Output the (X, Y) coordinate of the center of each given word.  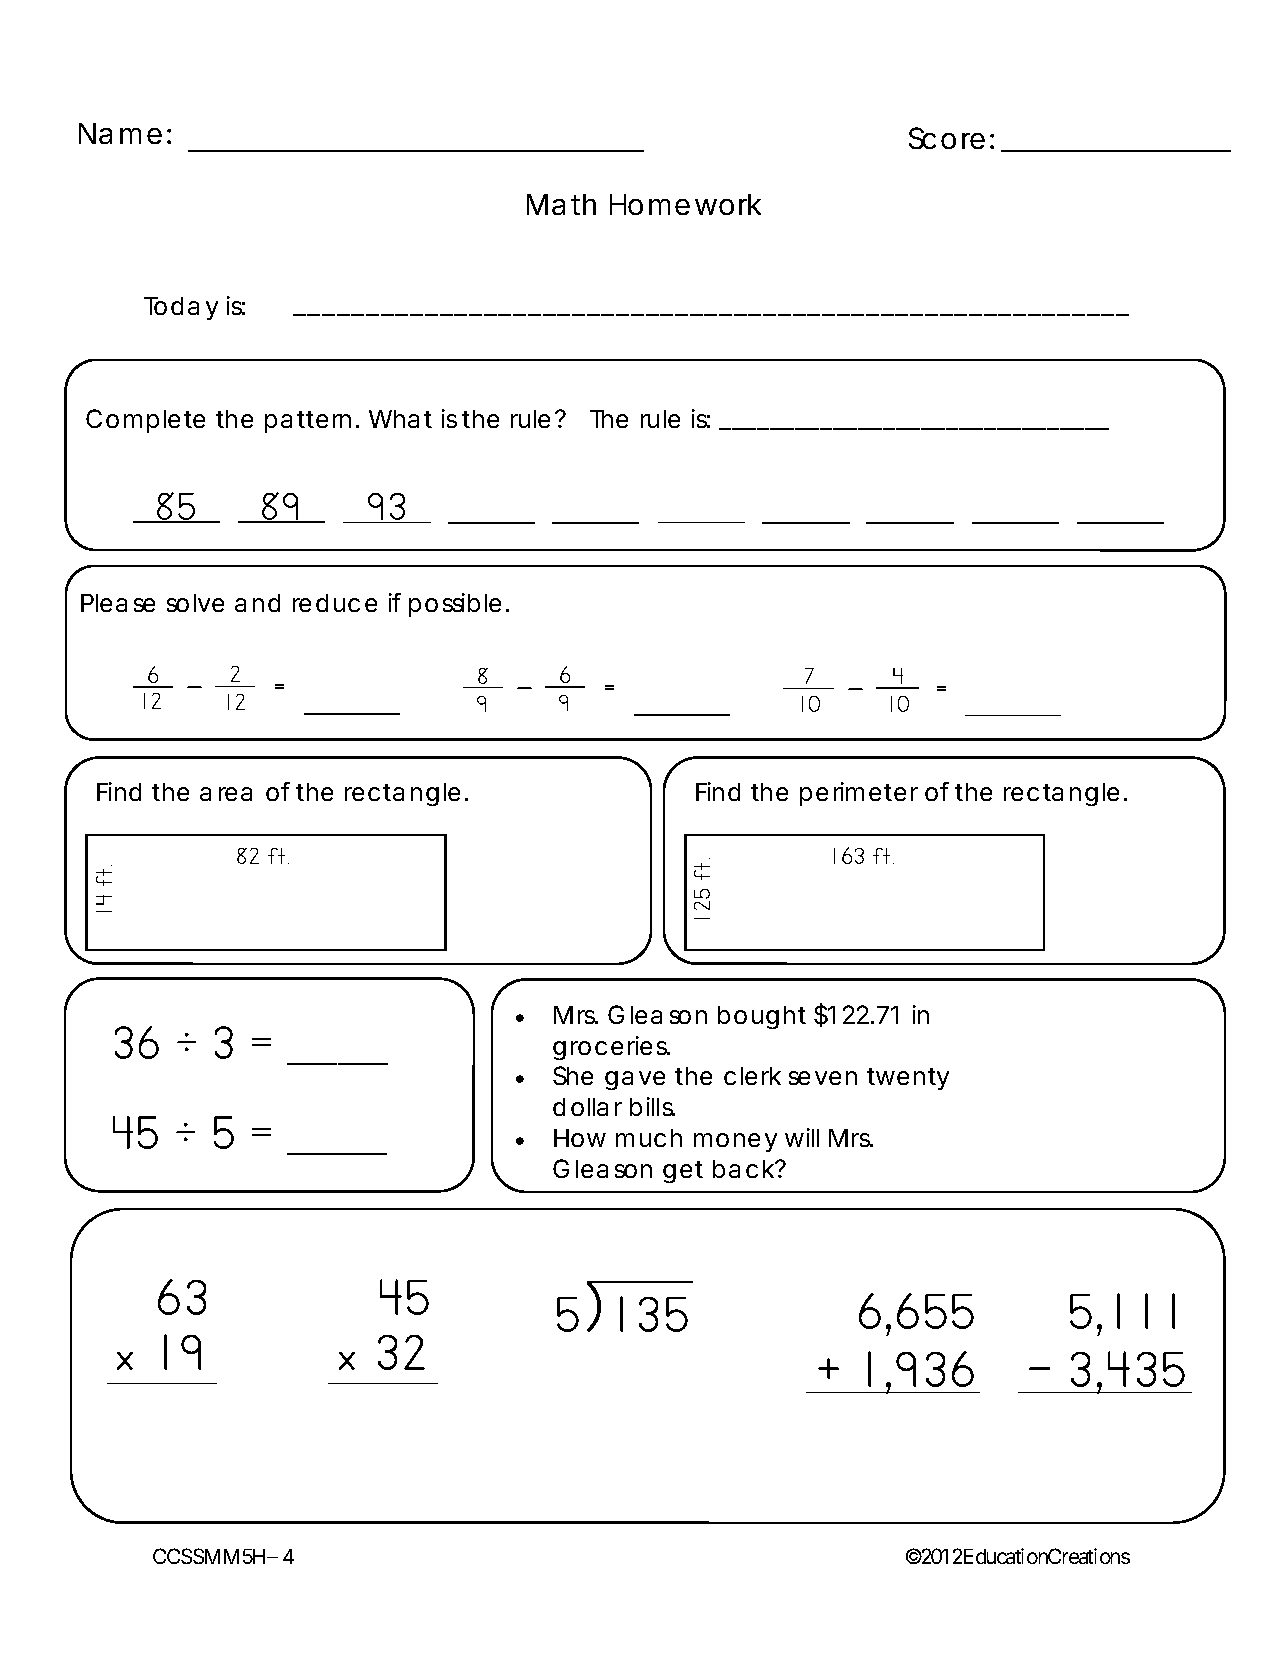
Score (947, 138)
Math (561, 204)
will (802, 1137)
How (580, 1138)
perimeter (859, 794)
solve (195, 603)
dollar (587, 1107)
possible (455, 605)
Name (120, 133)
